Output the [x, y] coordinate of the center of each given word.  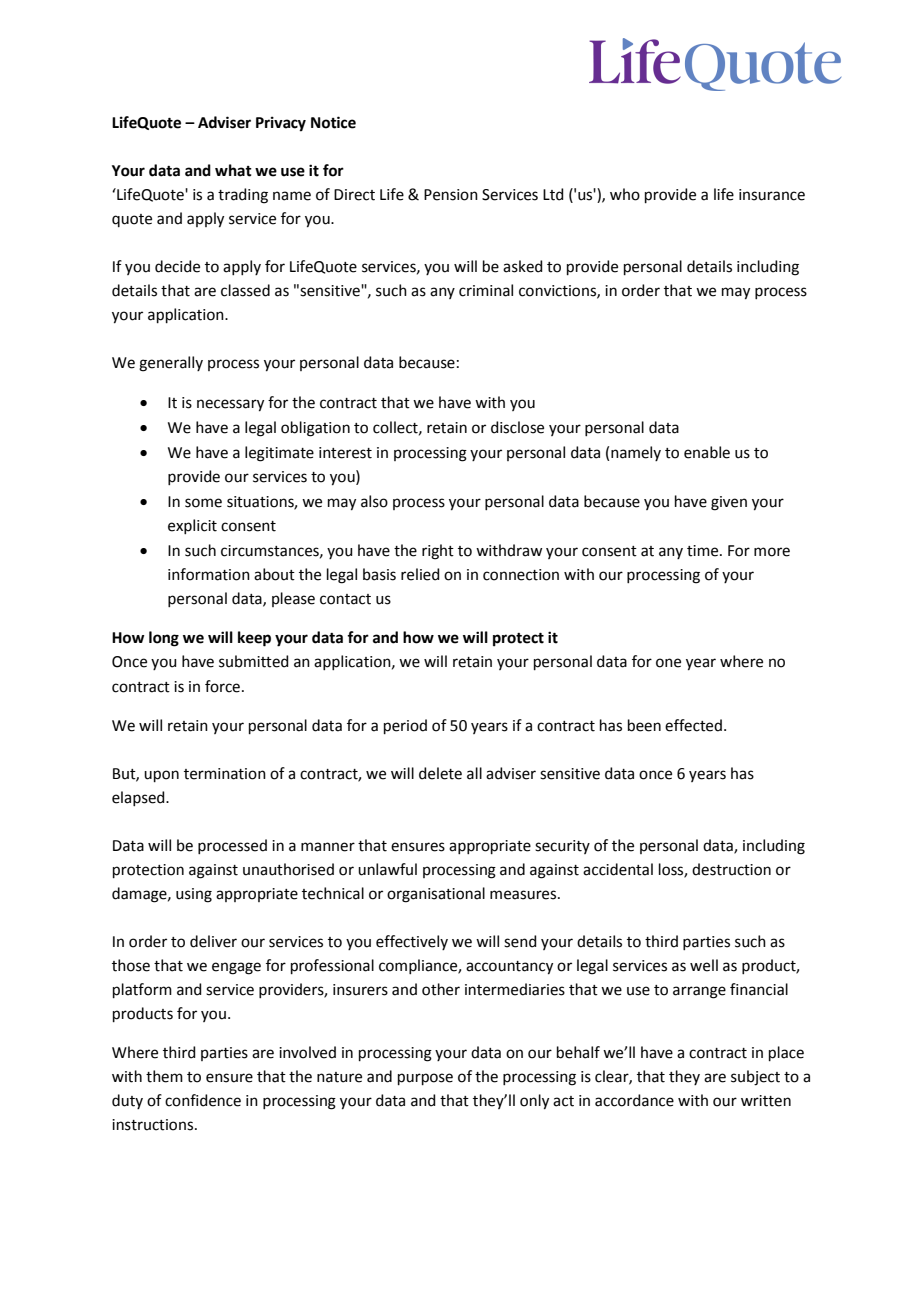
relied [420, 574]
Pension [451, 195]
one [668, 663]
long [164, 639]
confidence [203, 1100]
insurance [772, 195]
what [233, 170]
